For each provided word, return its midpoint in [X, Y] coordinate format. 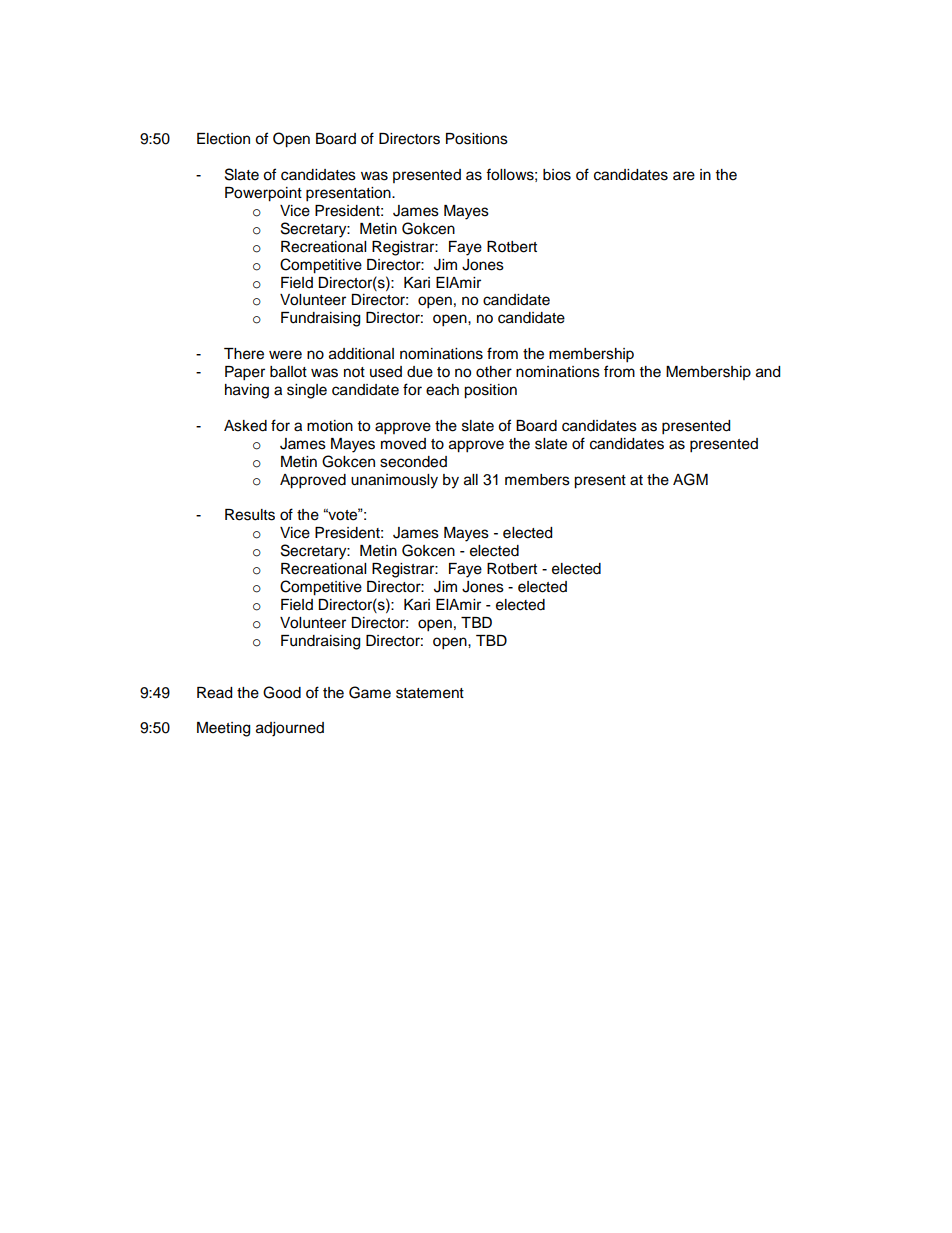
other [494, 372]
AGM [690, 479]
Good [282, 692]
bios [557, 175]
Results [250, 515]
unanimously [394, 481]
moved [403, 444]
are [684, 176]
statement [430, 693]
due [420, 372]
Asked [245, 426]
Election [223, 139]
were [285, 355]
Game [370, 692]
